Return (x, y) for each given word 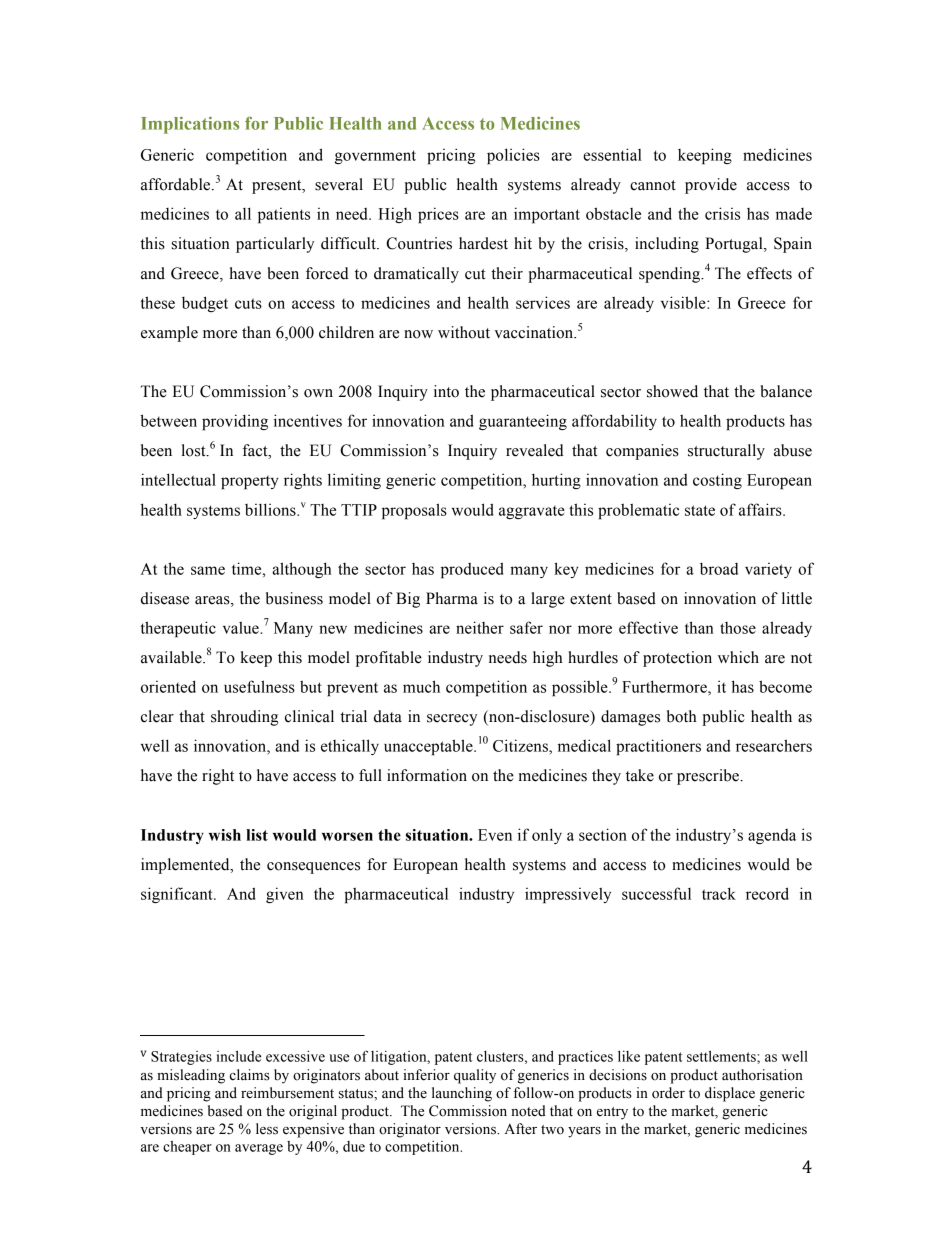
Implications (190, 125)
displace (730, 1094)
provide (711, 186)
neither (480, 627)
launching (462, 1094)
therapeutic (178, 629)
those (738, 628)
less (267, 1129)
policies (513, 156)
